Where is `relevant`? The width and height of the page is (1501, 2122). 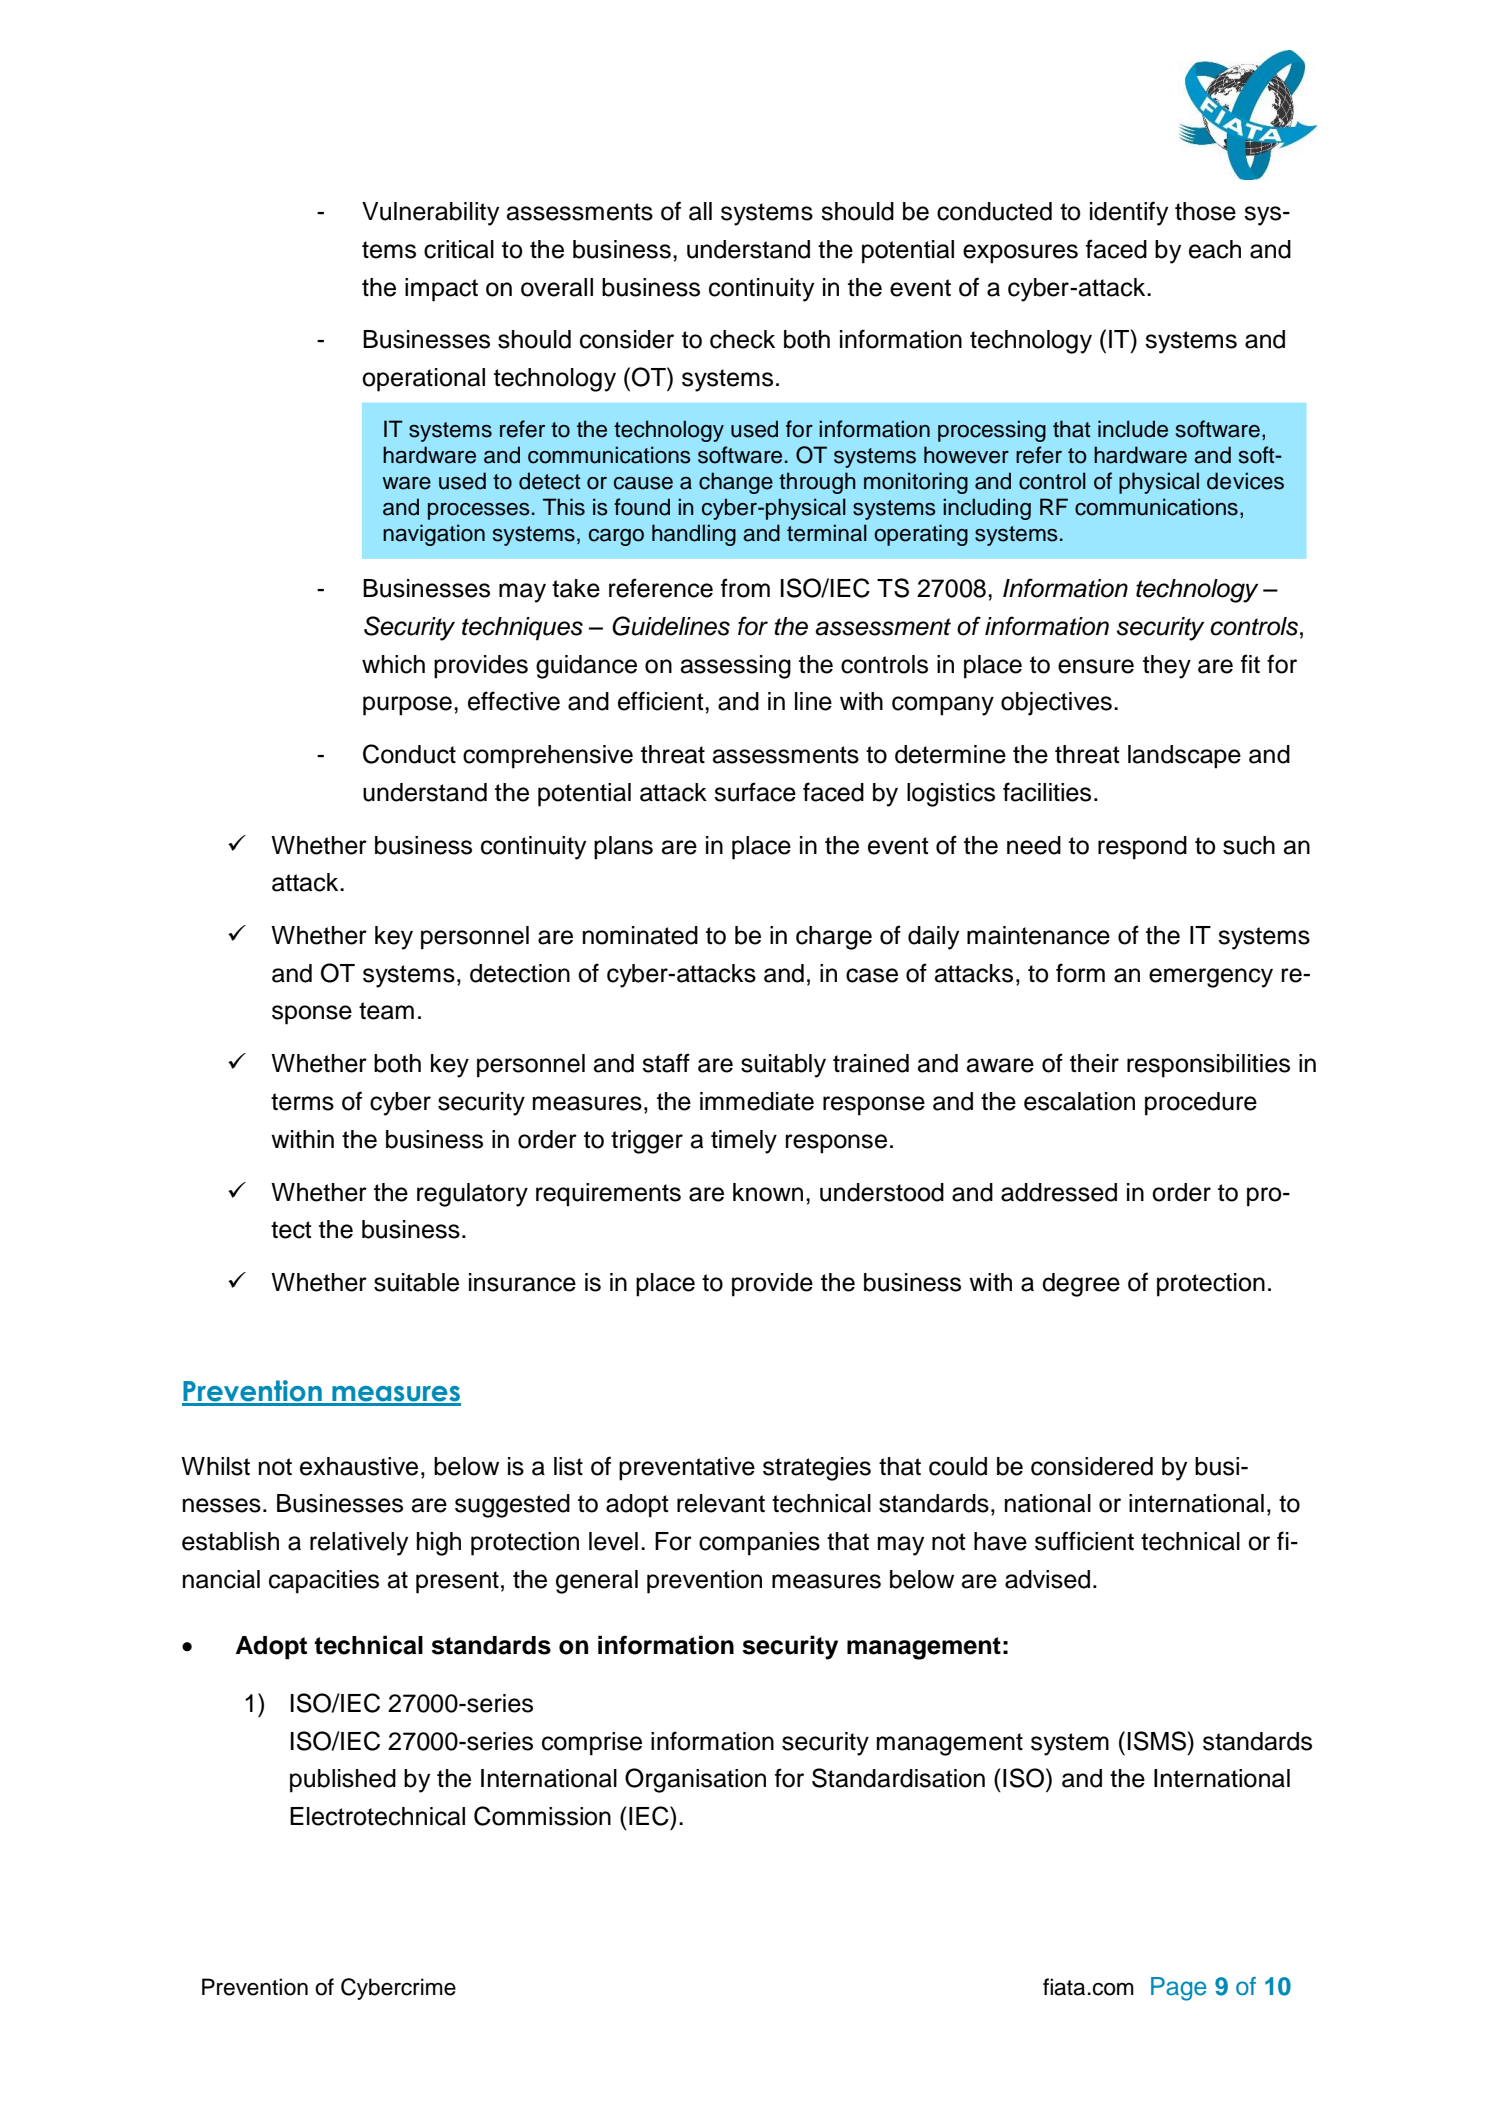 relevant is located at coordinates (721, 1503).
